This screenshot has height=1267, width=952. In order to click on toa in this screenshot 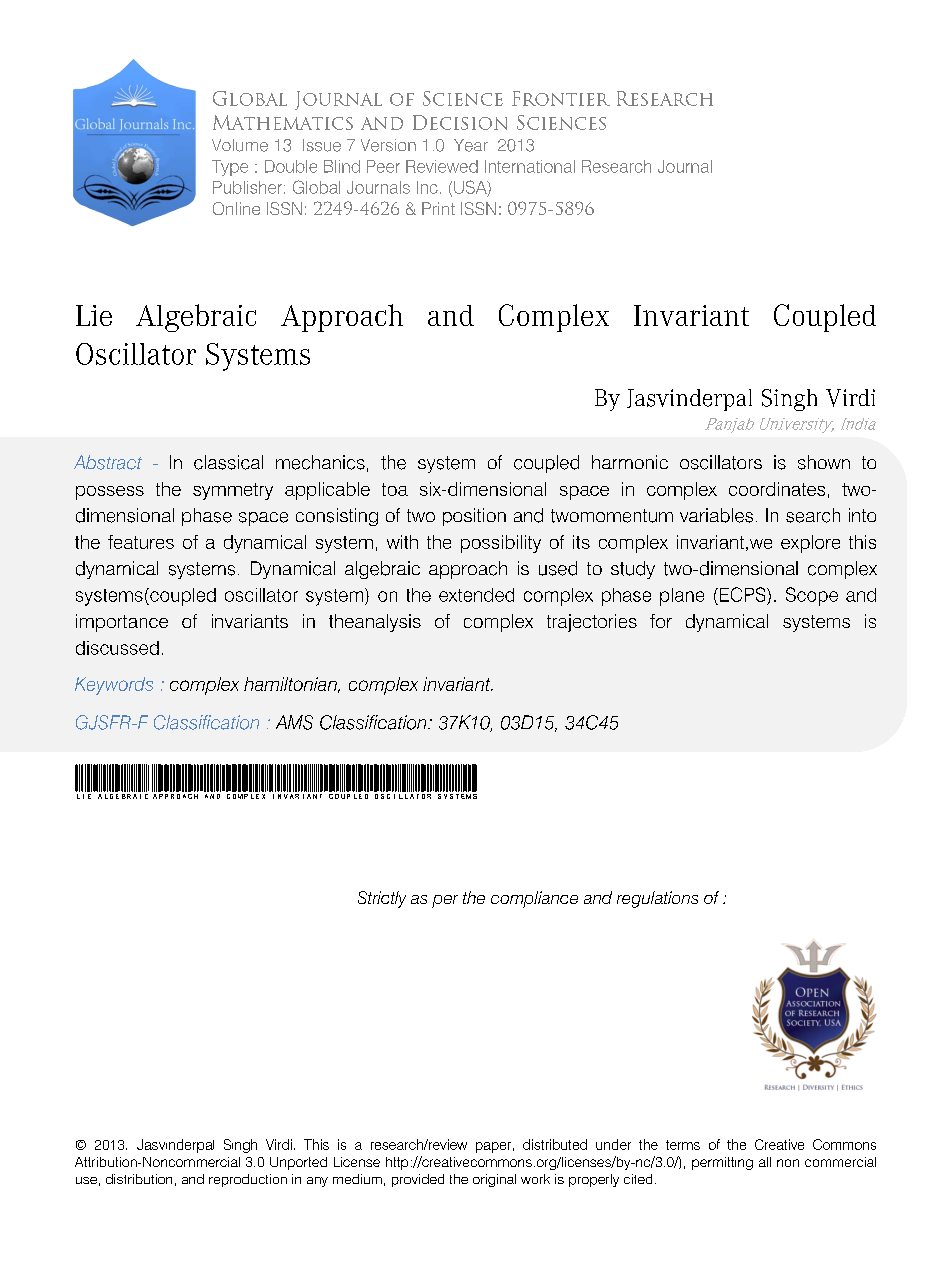, I will do `click(395, 489)`.
